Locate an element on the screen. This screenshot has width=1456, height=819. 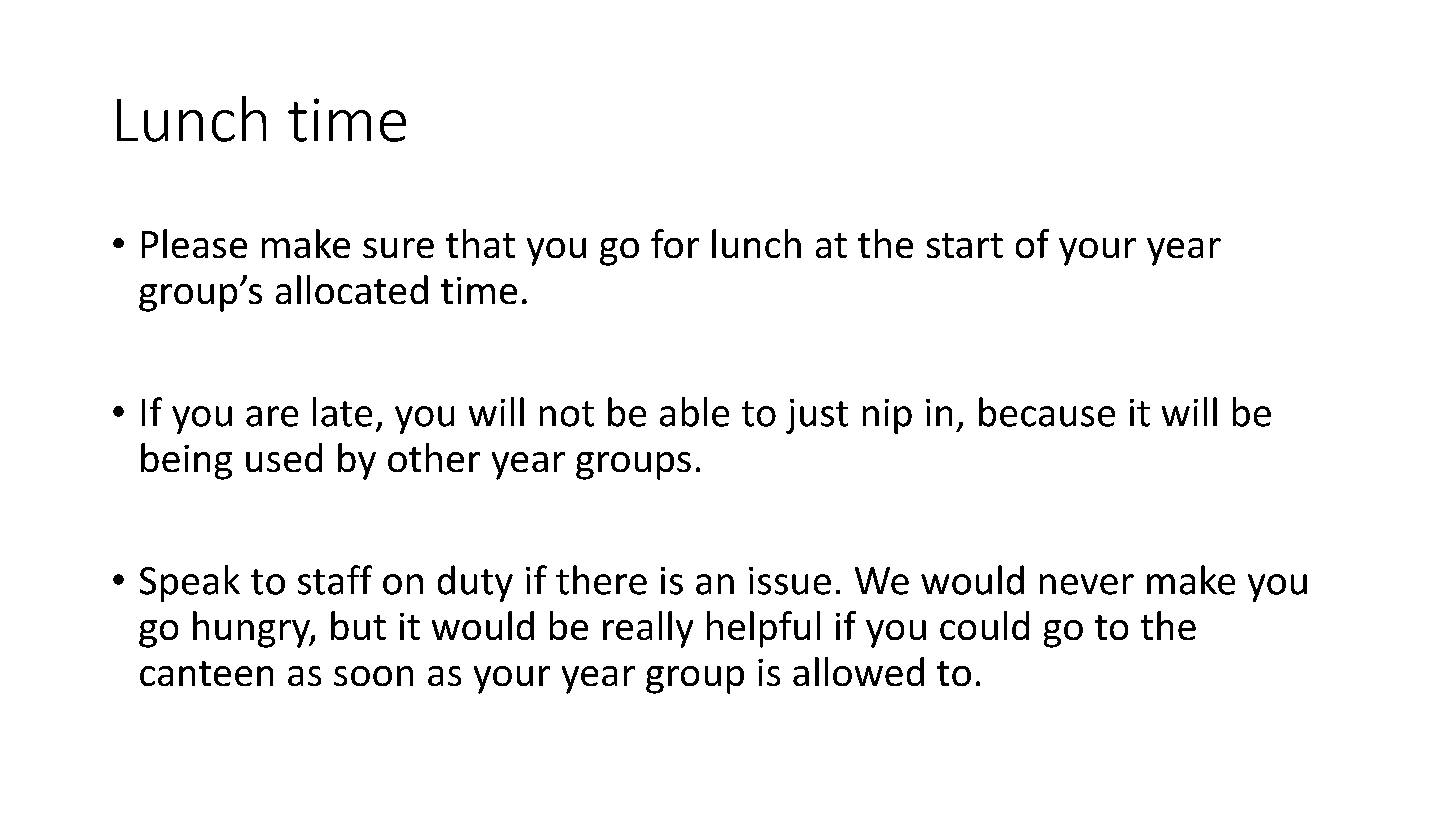
there is located at coordinates (601, 580).
